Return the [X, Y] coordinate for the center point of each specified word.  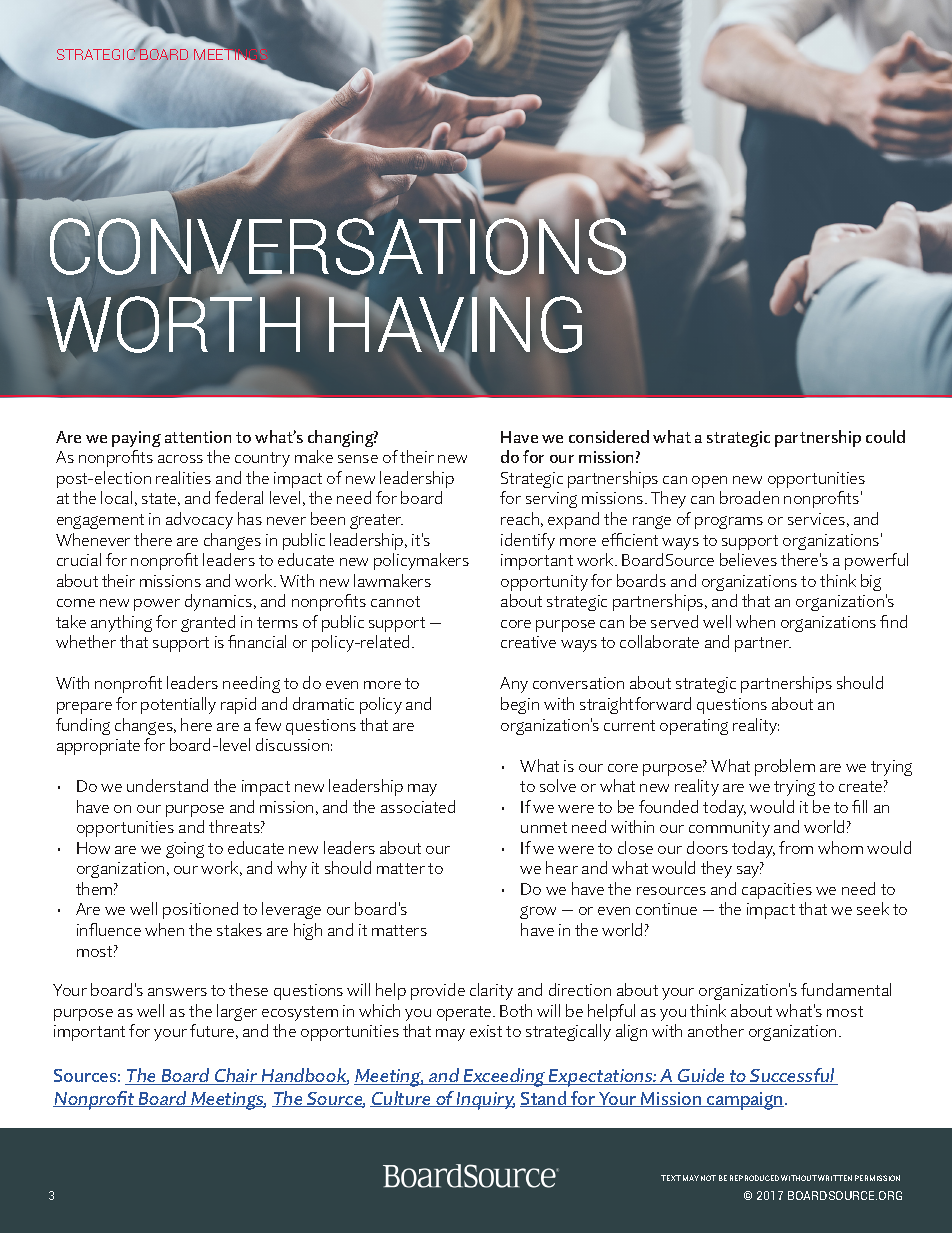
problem [785, 767]
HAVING [455, 325]
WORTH [173, 324]
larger [237, 1012]
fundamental [846, 989]
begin [520, 705]
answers [177, 992]
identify [528, 541]
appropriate [98, 747]
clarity [491, 991]
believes [748, 559]
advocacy [199, 520]
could [885, 436]
